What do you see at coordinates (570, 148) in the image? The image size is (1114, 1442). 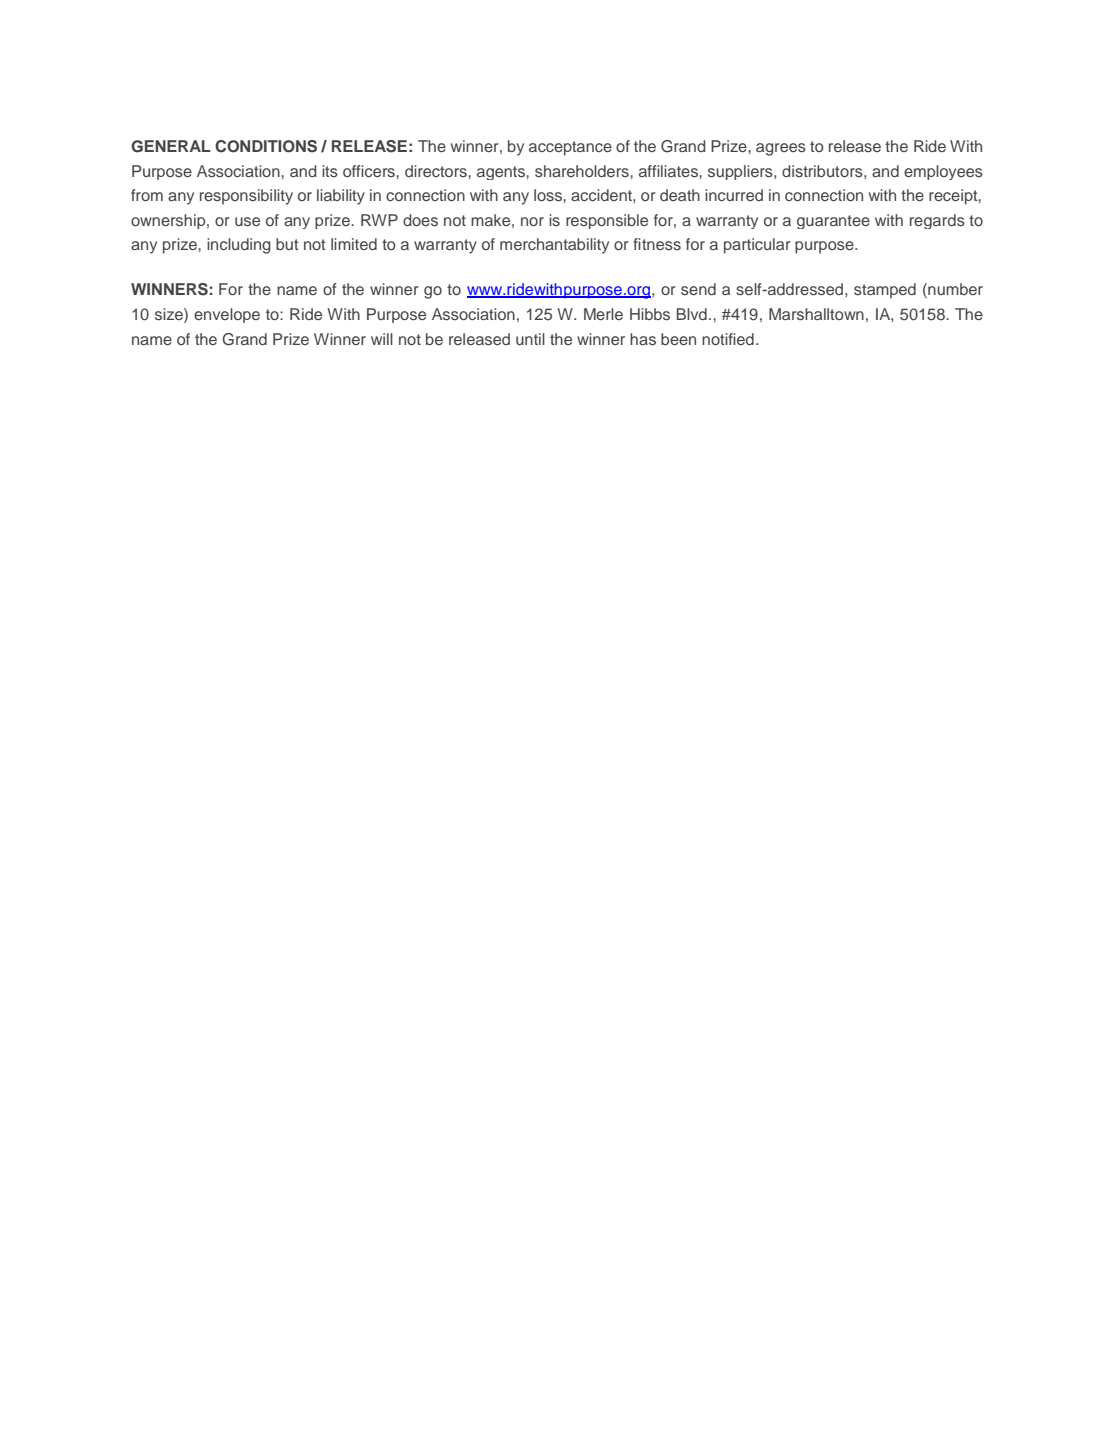 I see `acceptance` at bounding box center [570, 148].
